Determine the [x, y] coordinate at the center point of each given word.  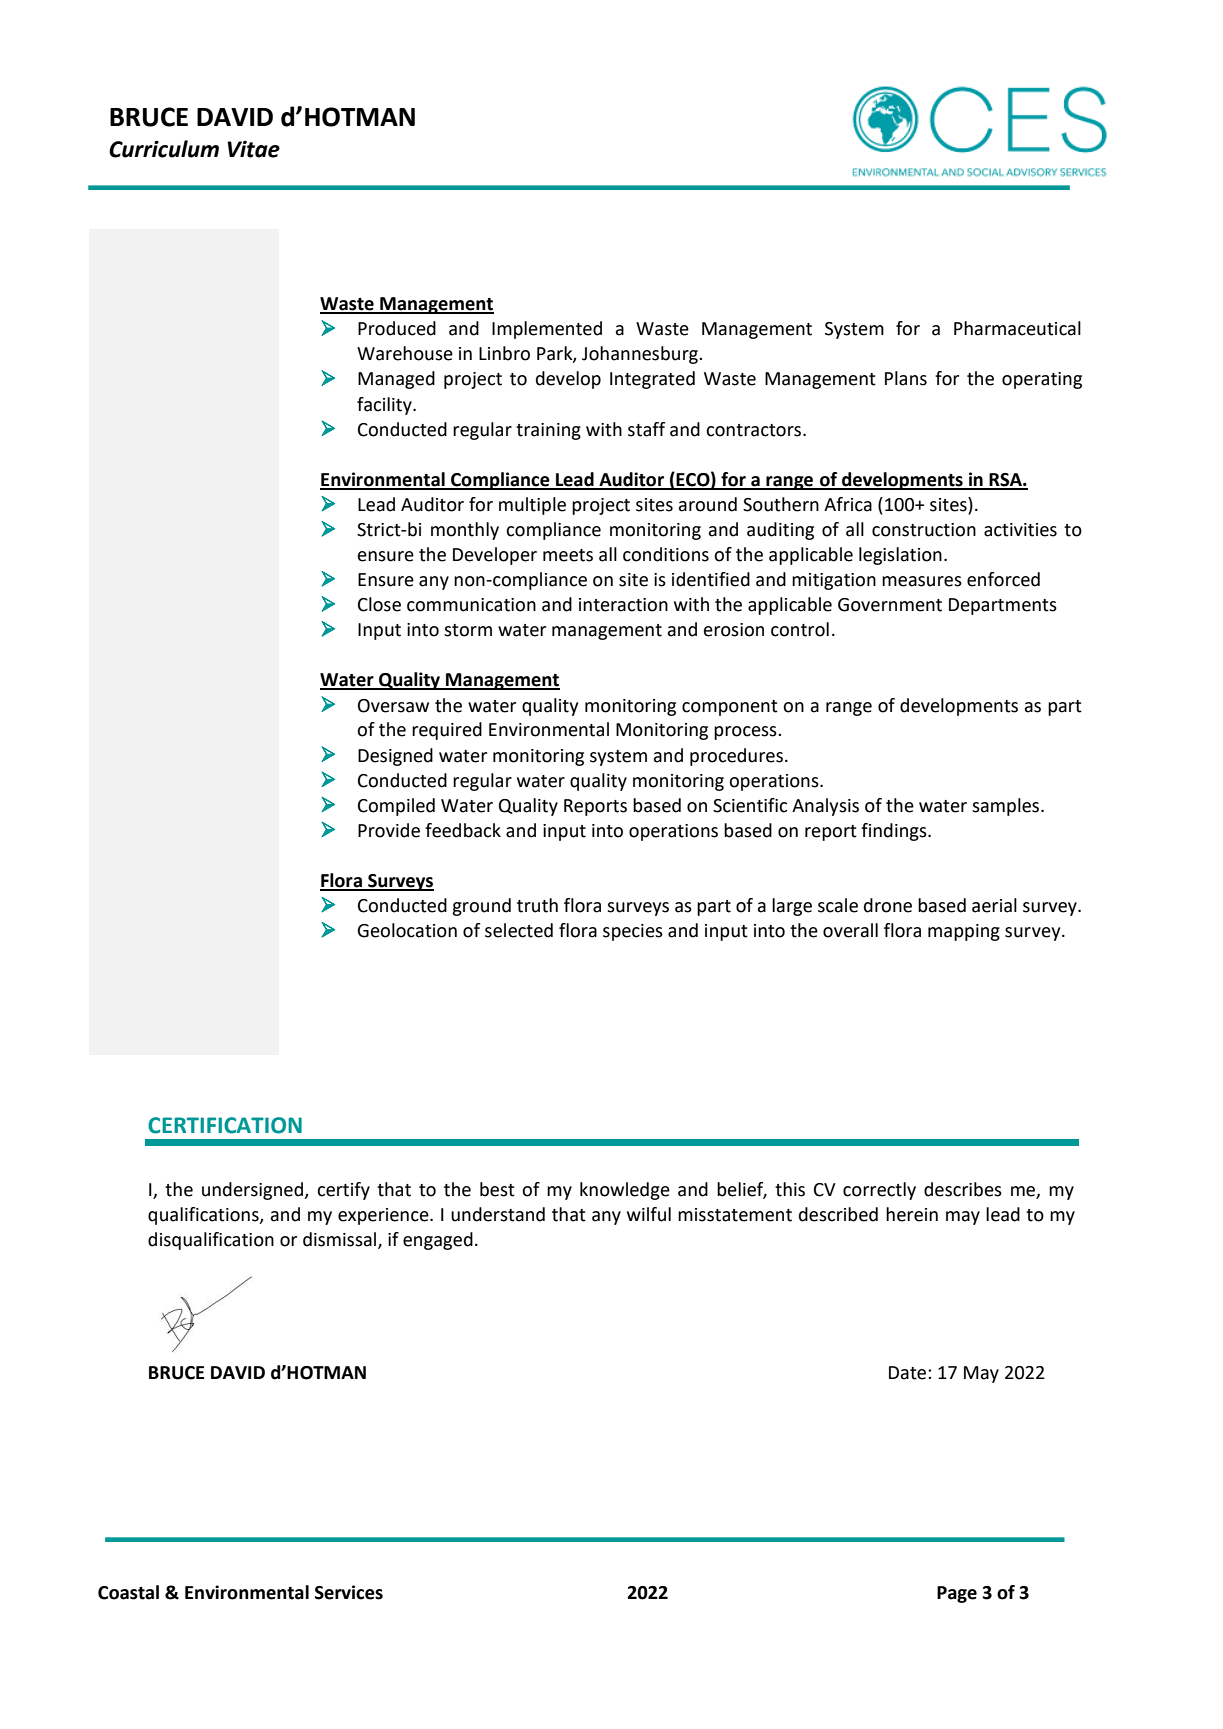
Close [379, 604]
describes [963, 1189]
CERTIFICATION [225, 1125]
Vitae [253, 149]
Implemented [547, 330]
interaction [623, 605]
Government [890, 605]
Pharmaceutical [1017, 328]
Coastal [128, 1592]
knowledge [625, 1191]
